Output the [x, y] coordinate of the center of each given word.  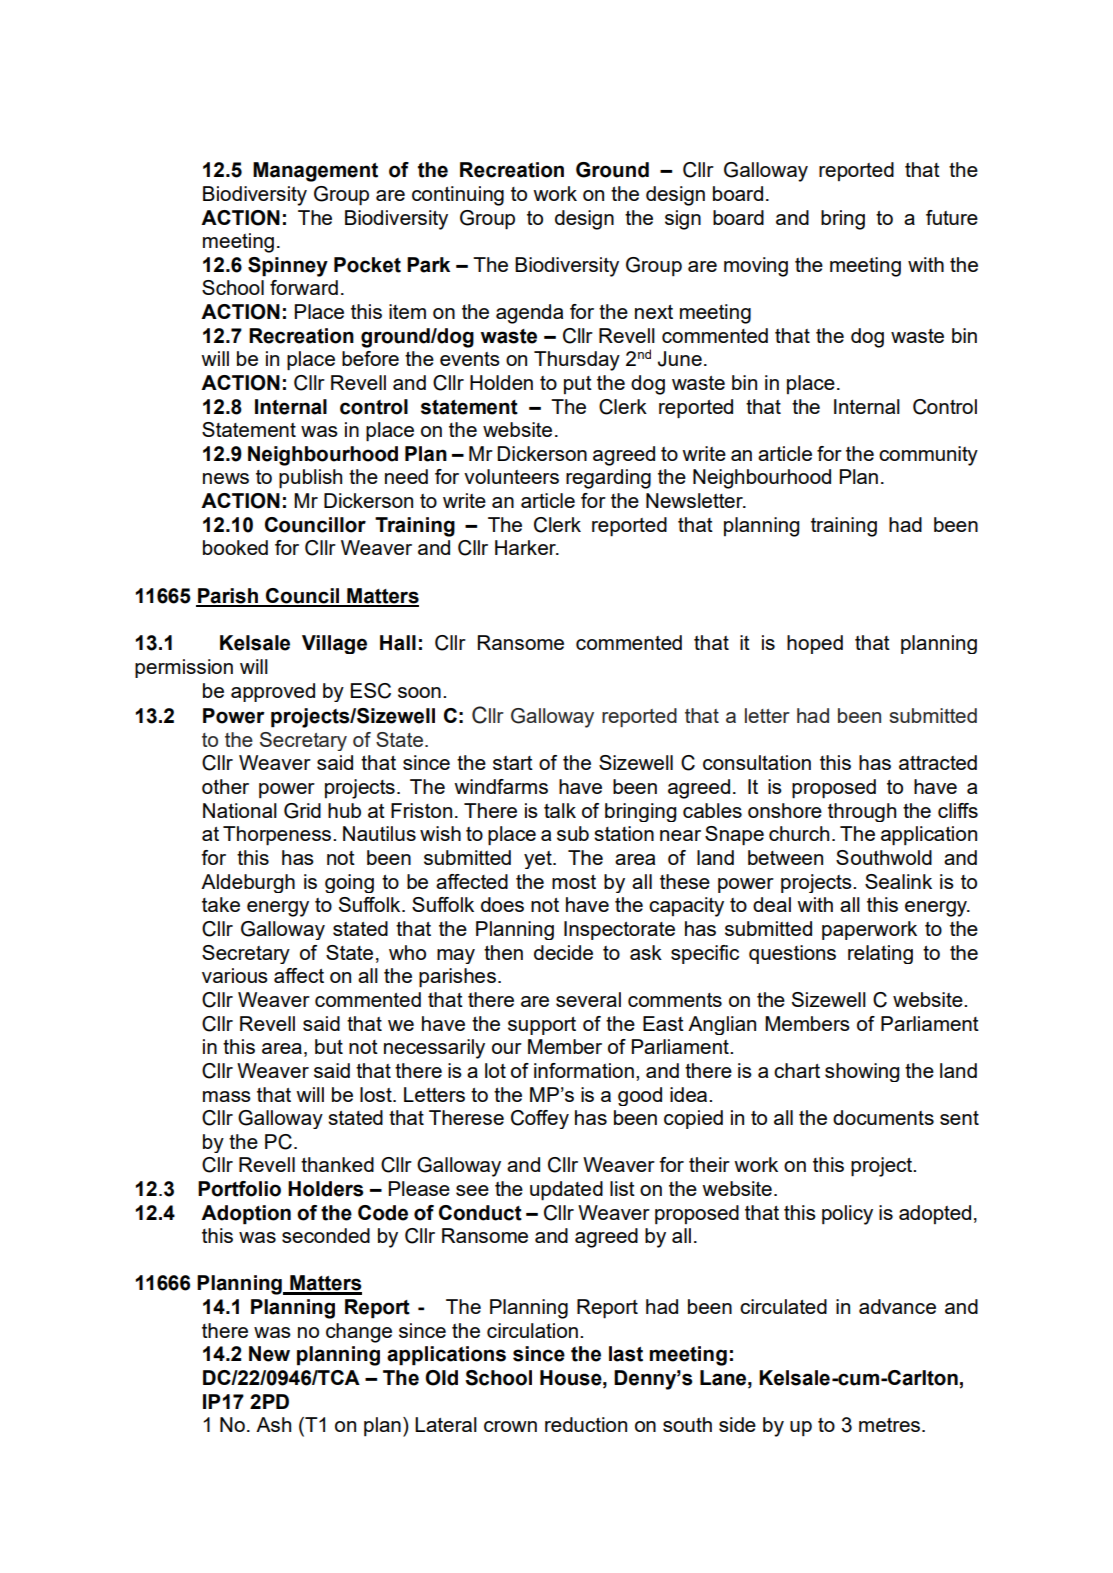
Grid [302, 811]
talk [560, 810]
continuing [458, 196]
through [862, 812]
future [952, 217]
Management [315, 172]
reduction [586, 1424]
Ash [273, 1424]
